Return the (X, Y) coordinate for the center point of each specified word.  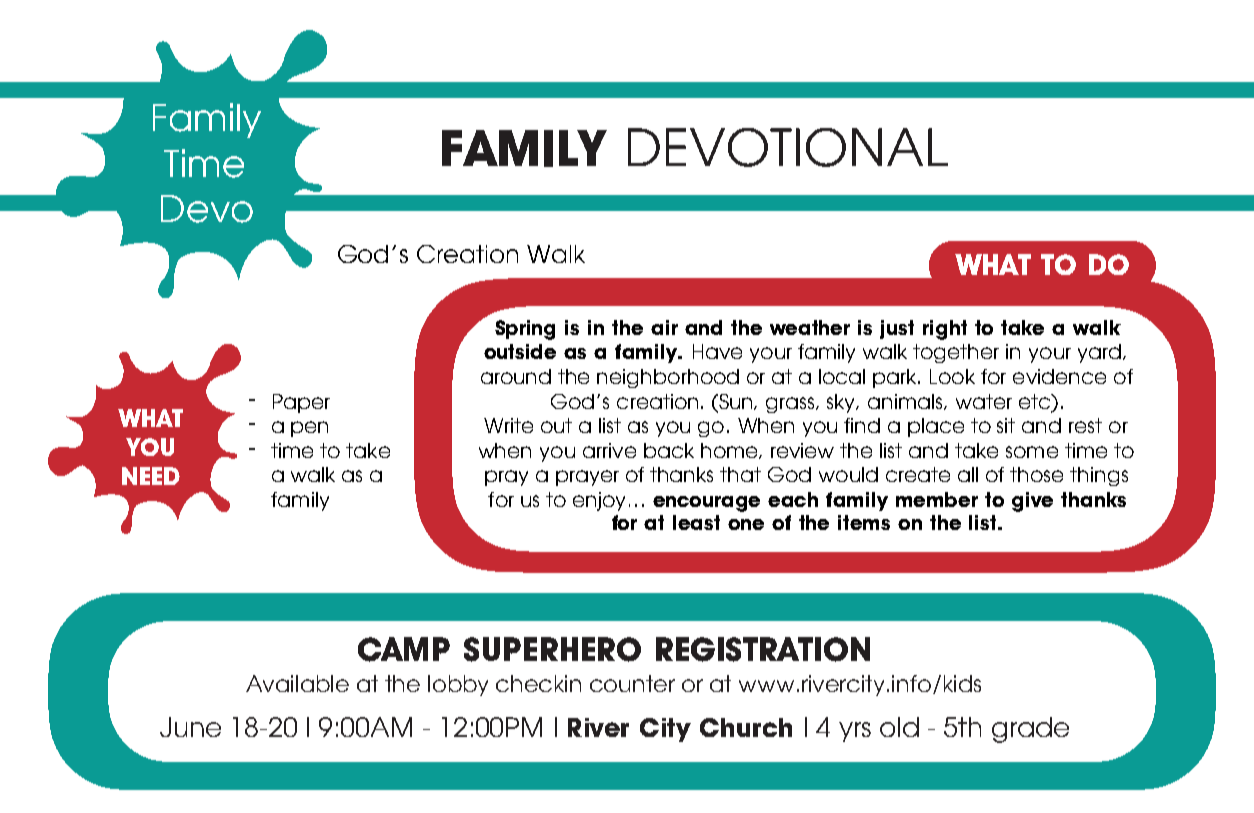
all (968, 474)
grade (1030, 730)
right (945, 330)
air (664, 327)
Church (746, 727)
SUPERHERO (552, 649)
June (190, 727)
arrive (609, 450)
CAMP (404, 649)
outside (520, 351)
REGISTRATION (763, 649)
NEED (151, 476)
